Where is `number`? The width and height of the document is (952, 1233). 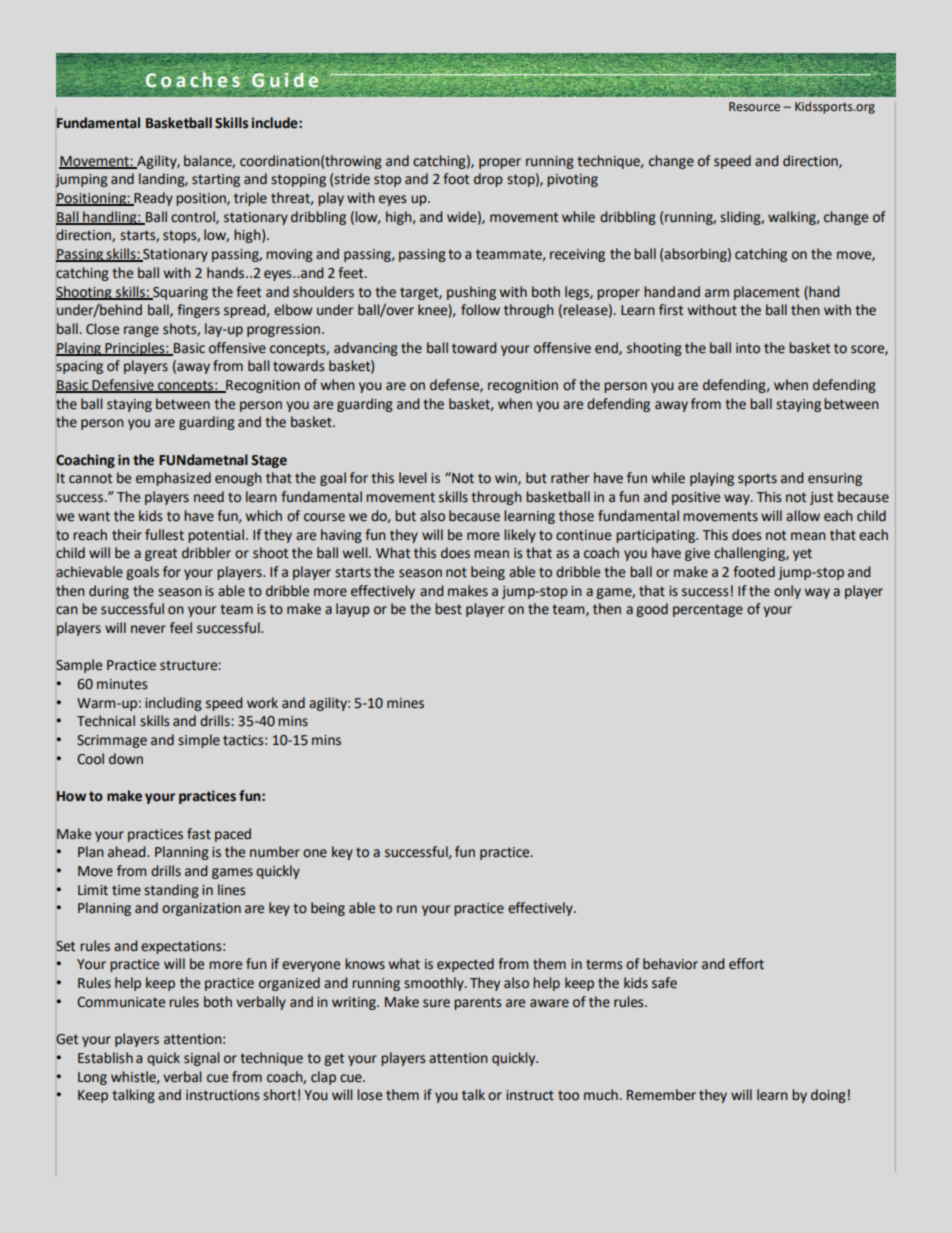 number is located at coordinates (275, 852).
